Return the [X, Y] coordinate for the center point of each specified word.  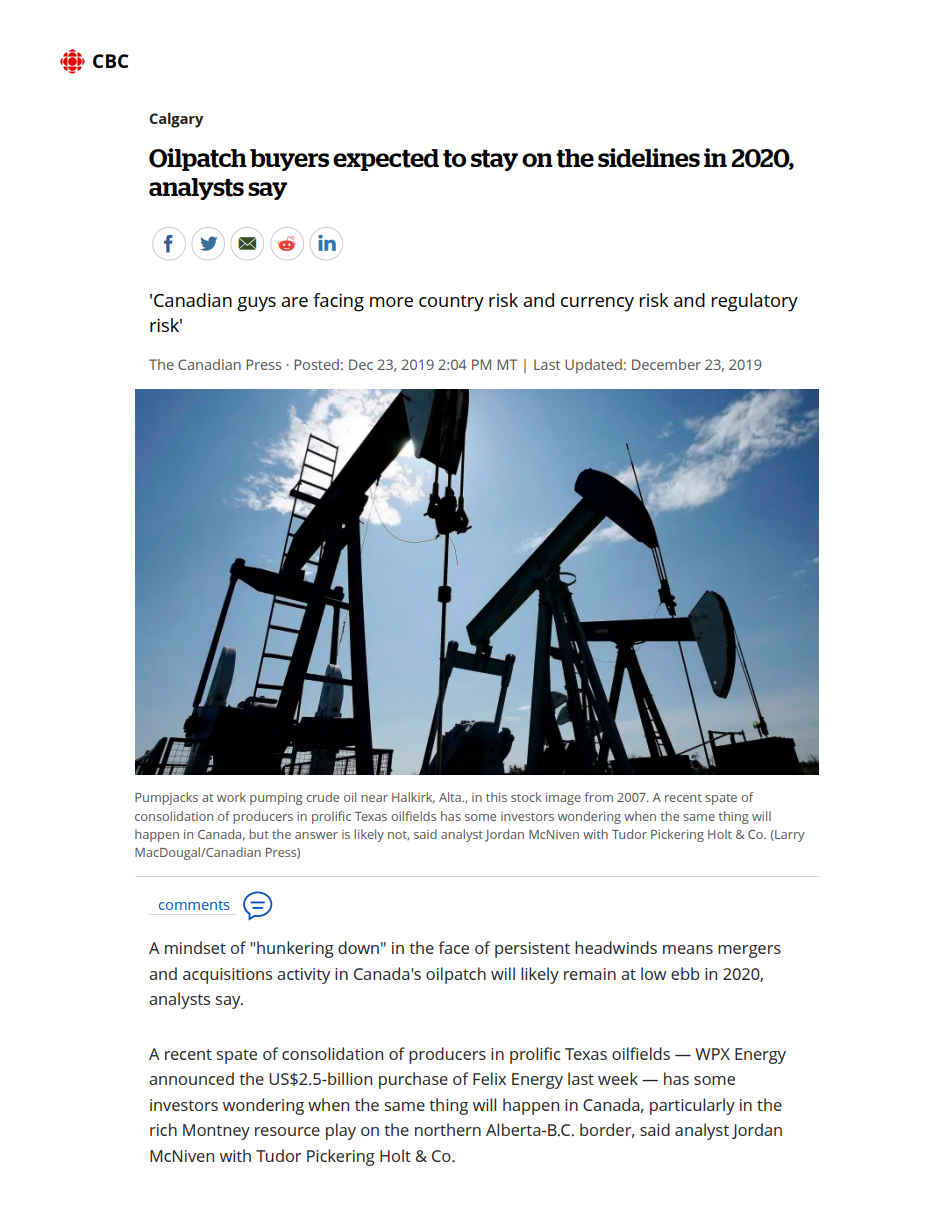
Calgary [176, 120]
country [451, 303]
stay [494, 160]
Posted [316, 364]
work [231, 797]
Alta [451, 797]
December [666, 364]
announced [191, 1078]
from [599, 797]
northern [448, 1129]
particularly [692, 1106]
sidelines [649, 158]
